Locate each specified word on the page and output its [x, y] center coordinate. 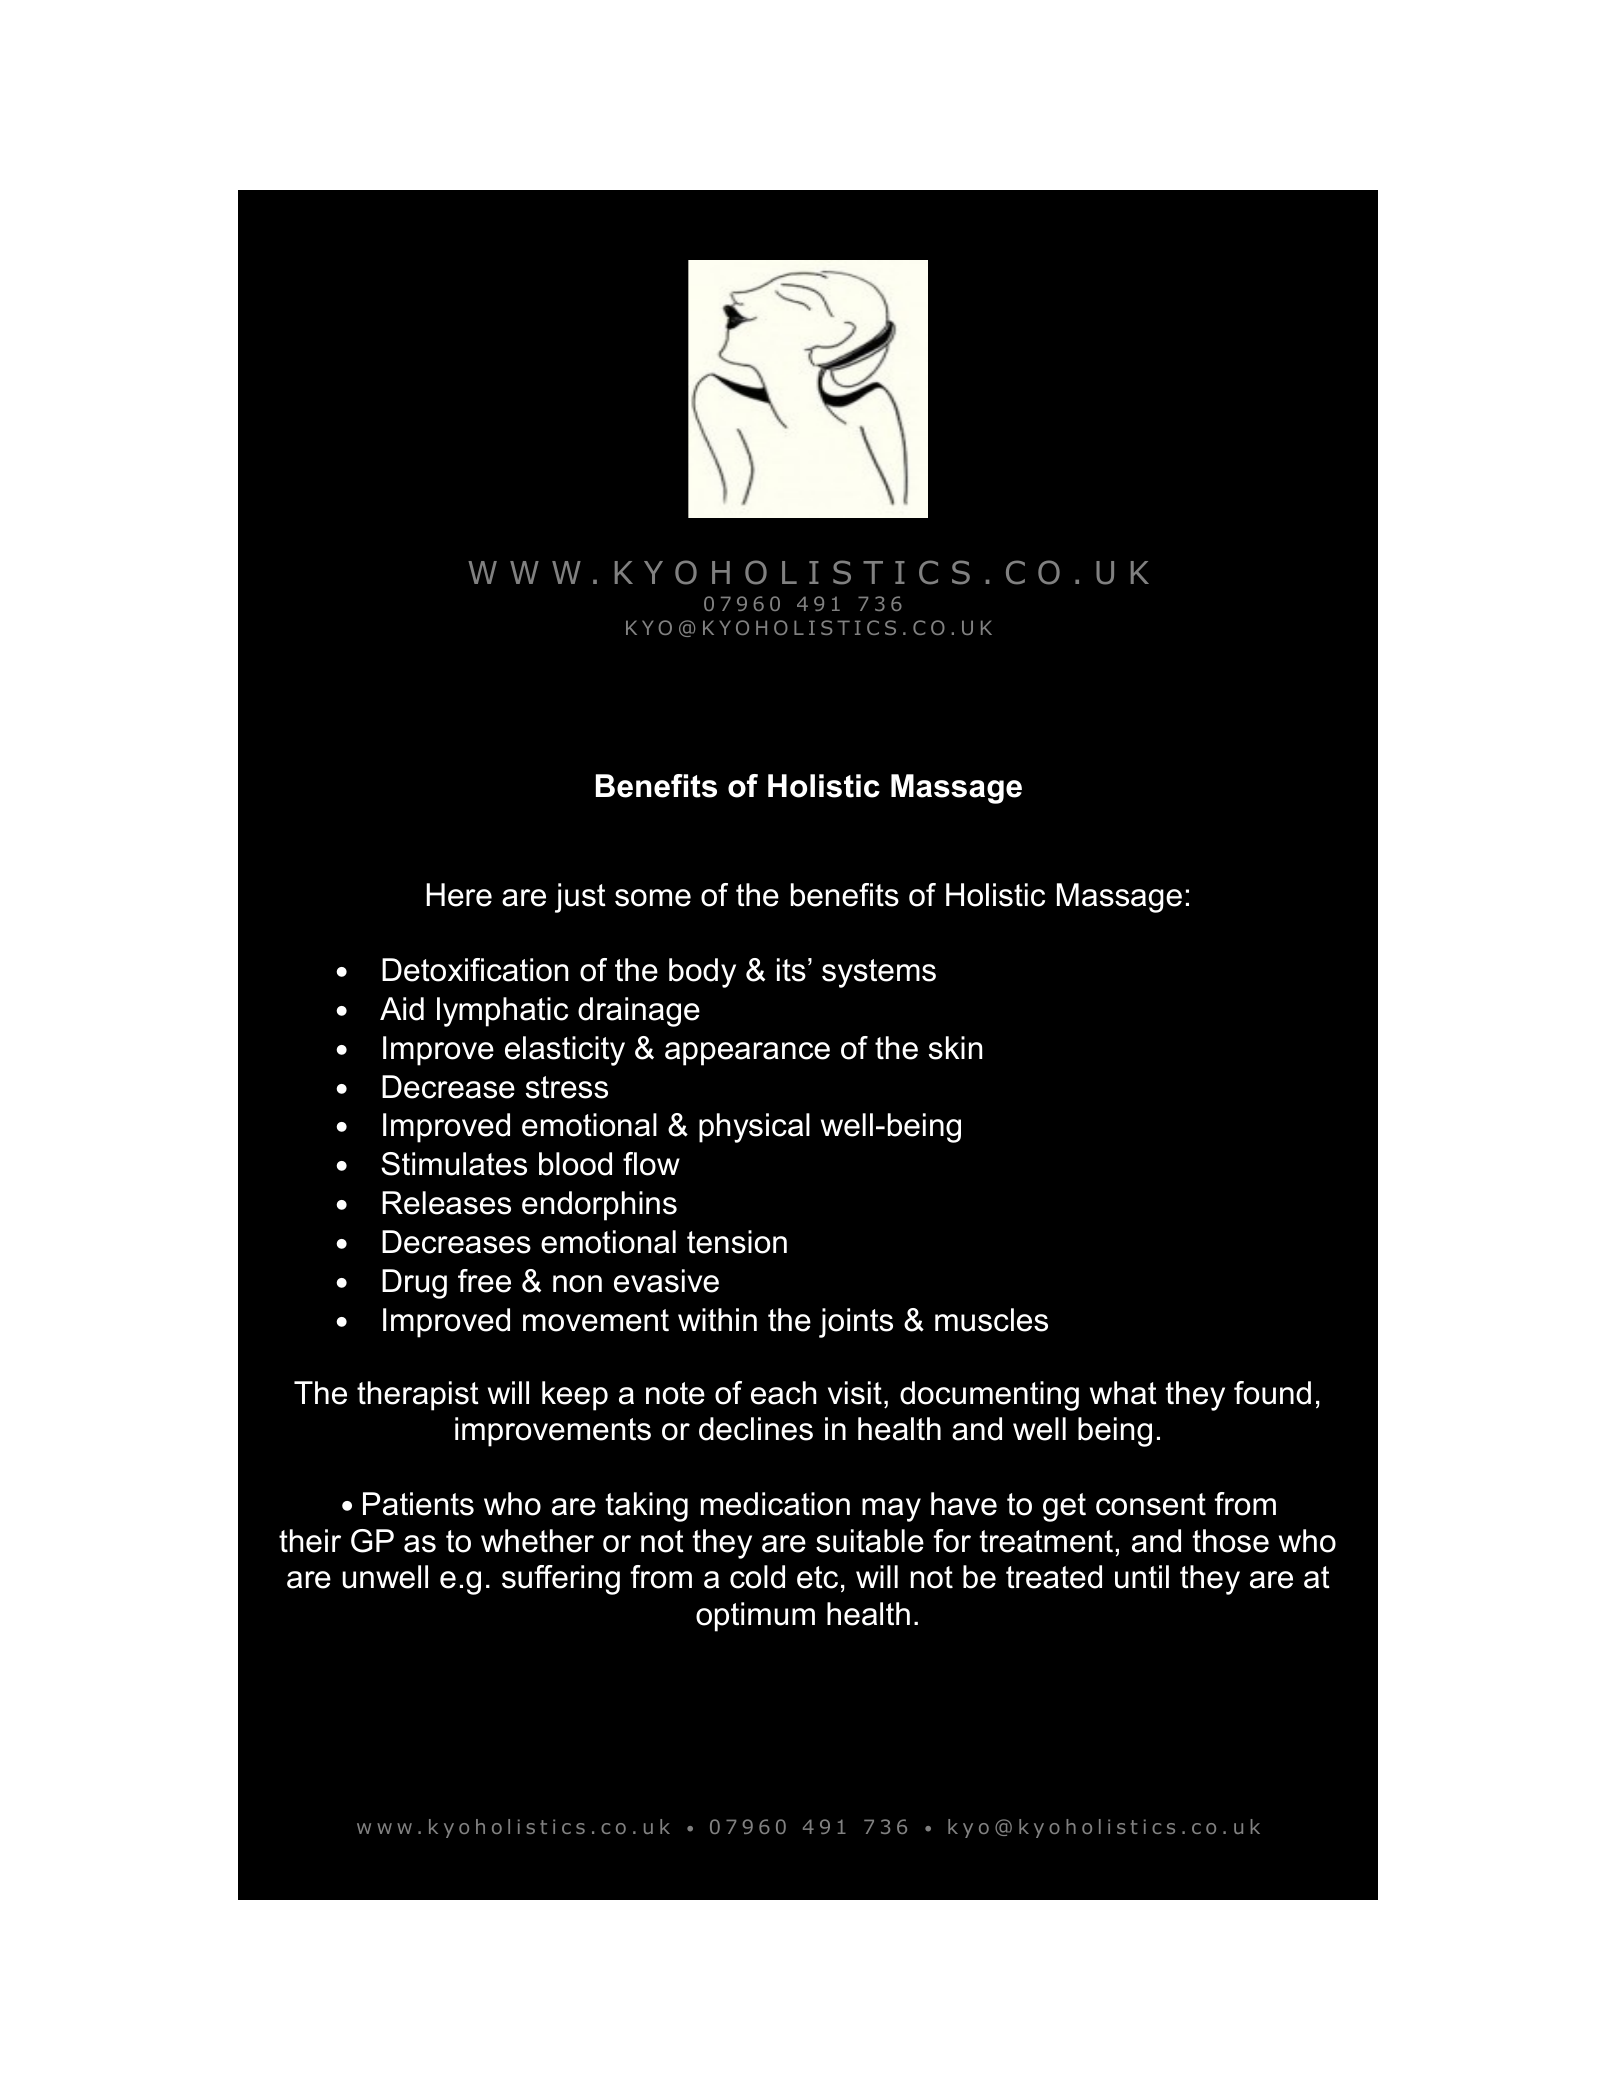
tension [737, 1242]
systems [879, 973]
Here [459, 895]
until [1142, 1577]
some [653, 898]
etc [817, 1577]
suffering [561, 1580]
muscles [991, 1320]
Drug [414, 1284]
